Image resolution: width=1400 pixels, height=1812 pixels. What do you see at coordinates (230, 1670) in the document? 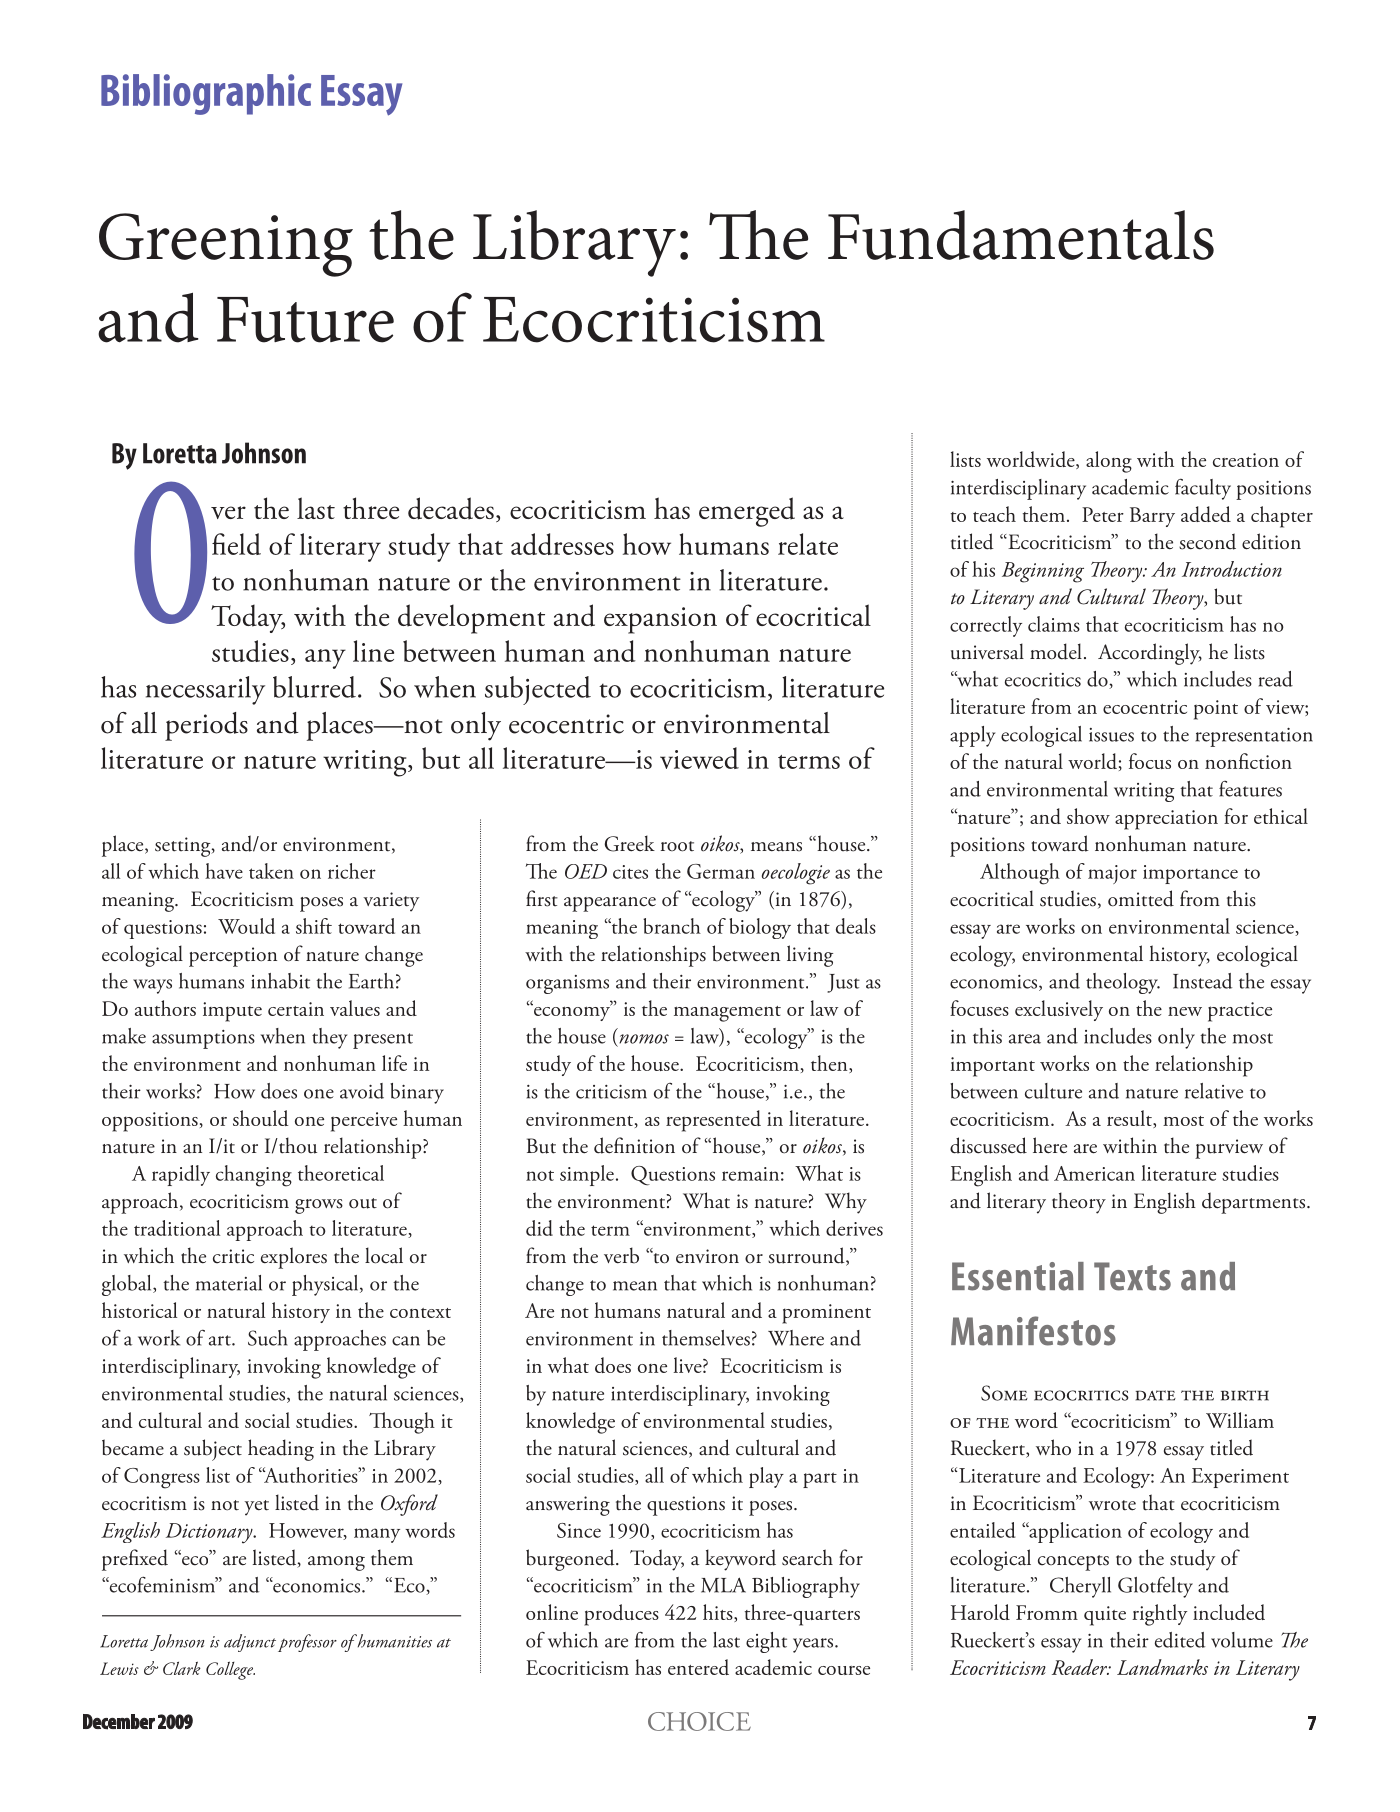
I see `College` at bounding box center [230, 1670].
